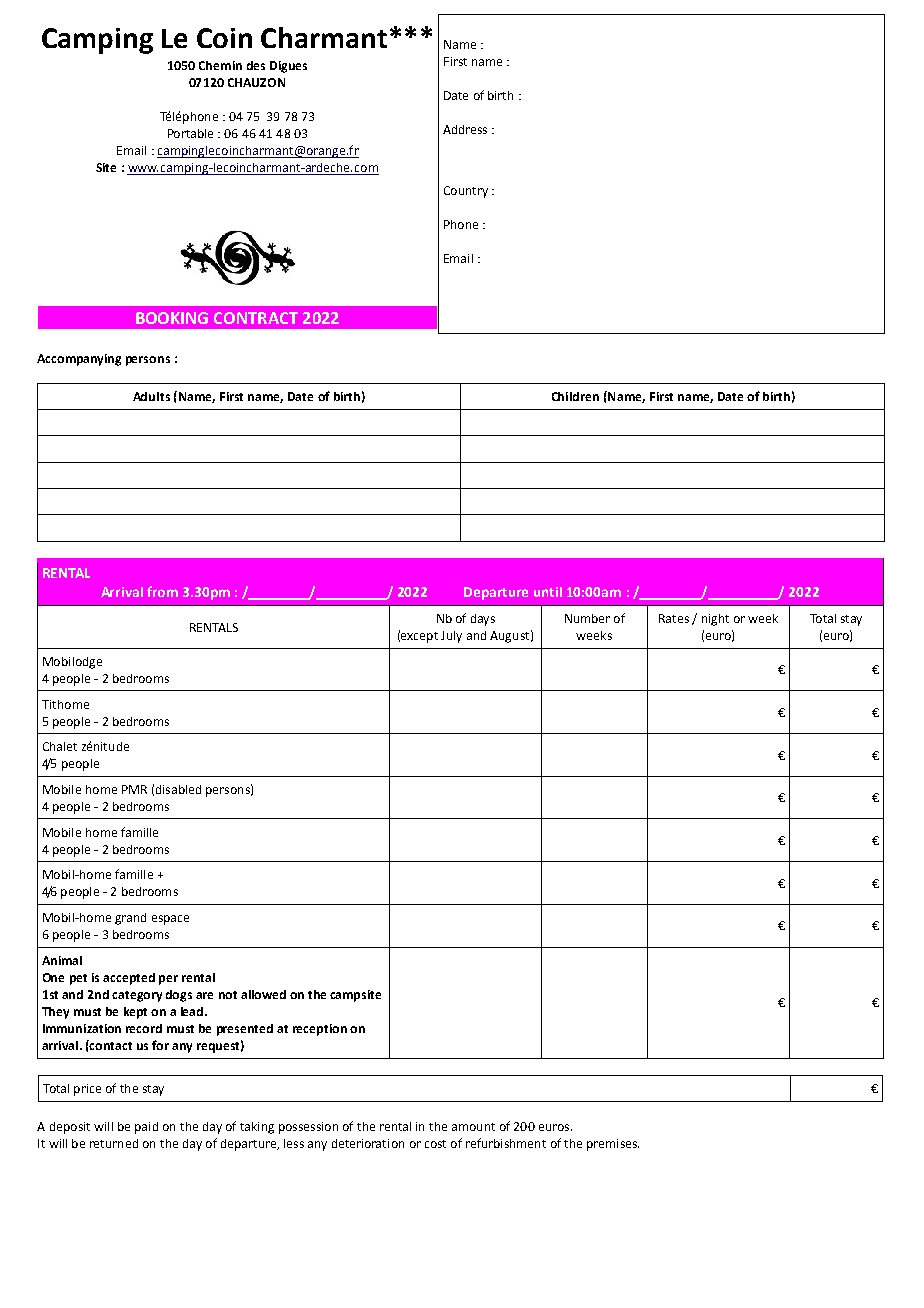  I want to click on Portable, so click(190, 133).
